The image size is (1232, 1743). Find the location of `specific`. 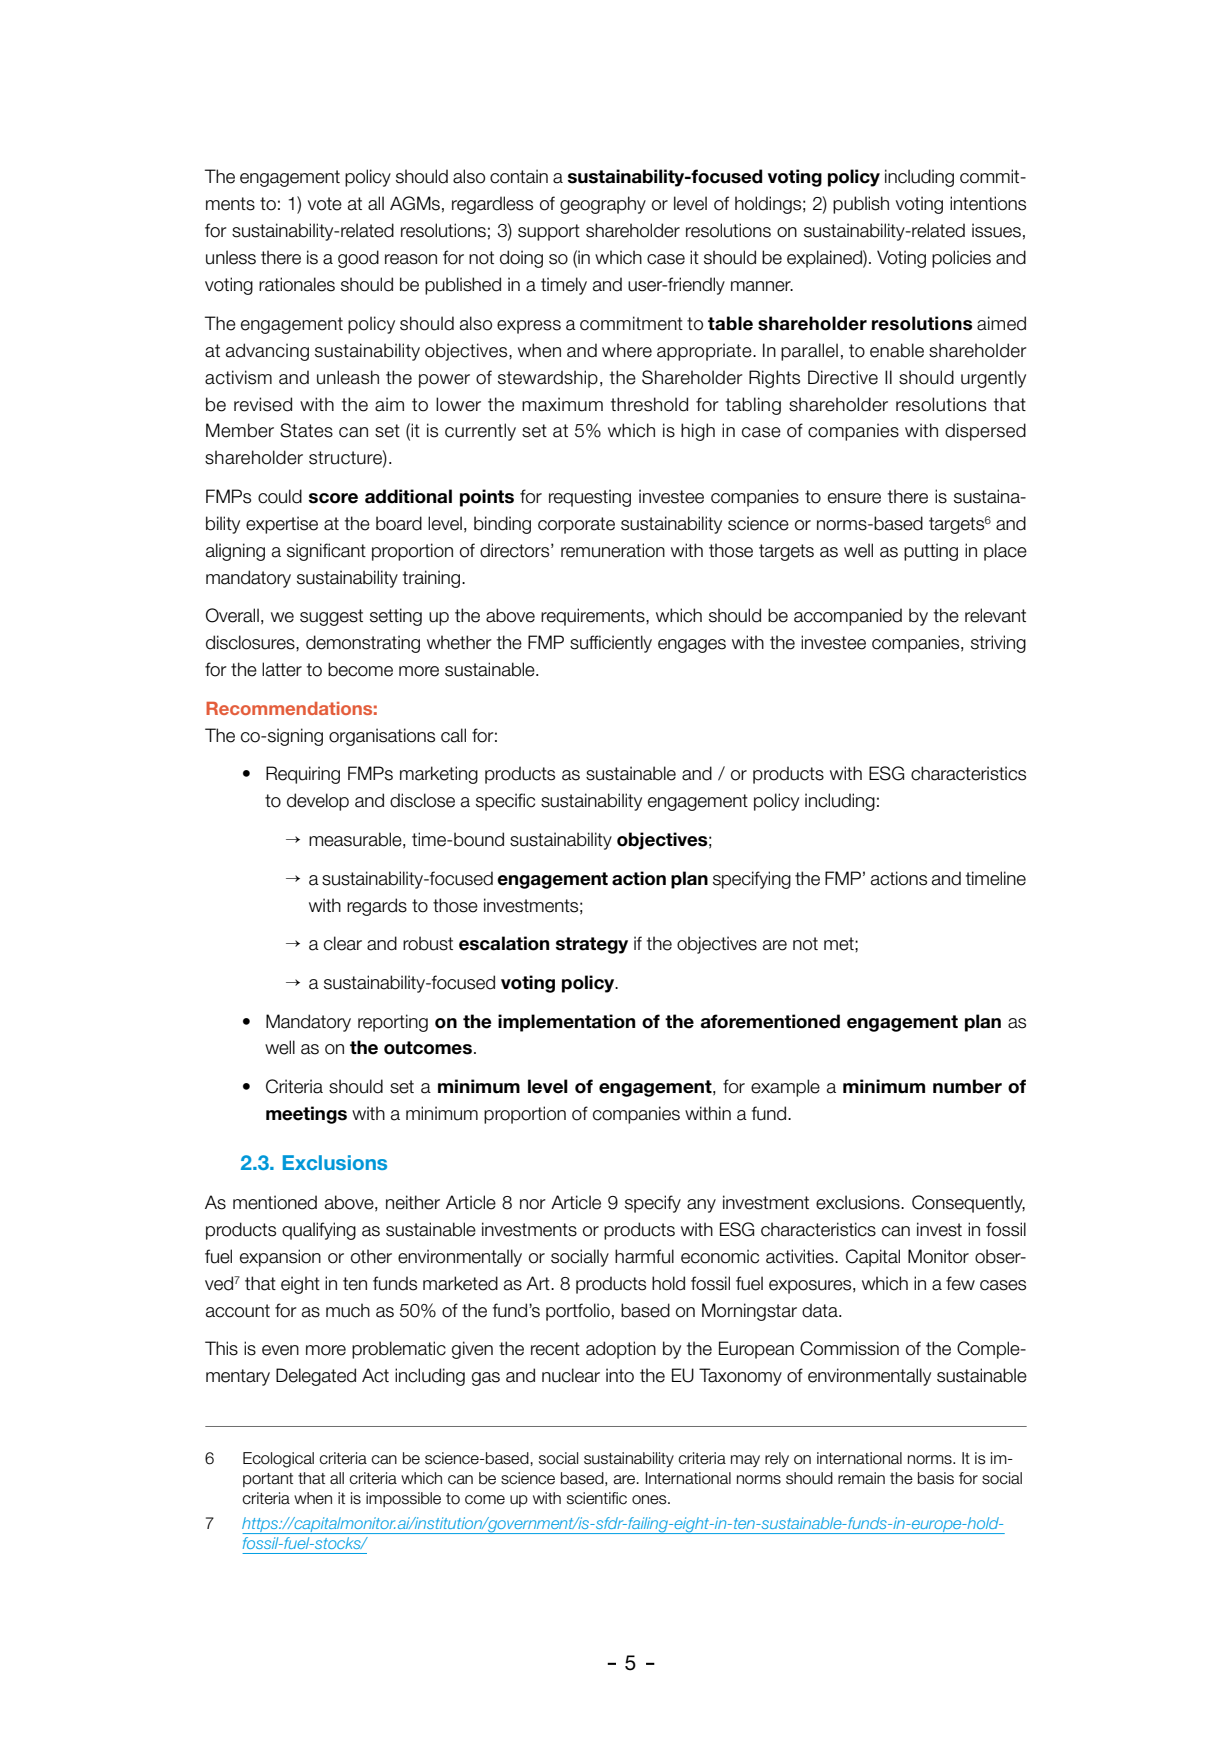

specific is located at coordinates (505, 802).
